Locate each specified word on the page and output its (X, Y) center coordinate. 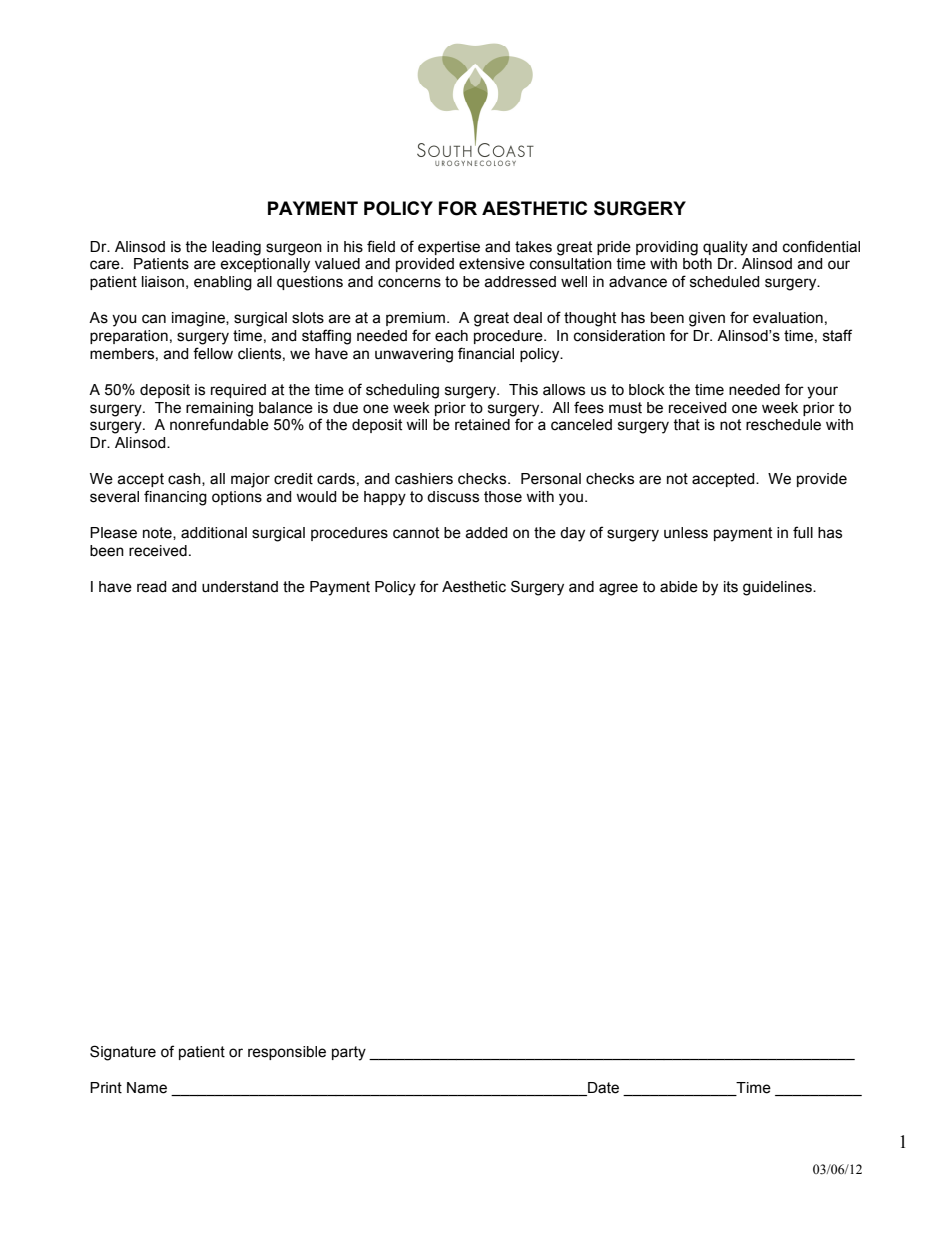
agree (618, 589)
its (731, 587)
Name (147, 1088)
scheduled (725, 282)
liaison (163, 282)
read (152, 587)
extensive (492, 264)
